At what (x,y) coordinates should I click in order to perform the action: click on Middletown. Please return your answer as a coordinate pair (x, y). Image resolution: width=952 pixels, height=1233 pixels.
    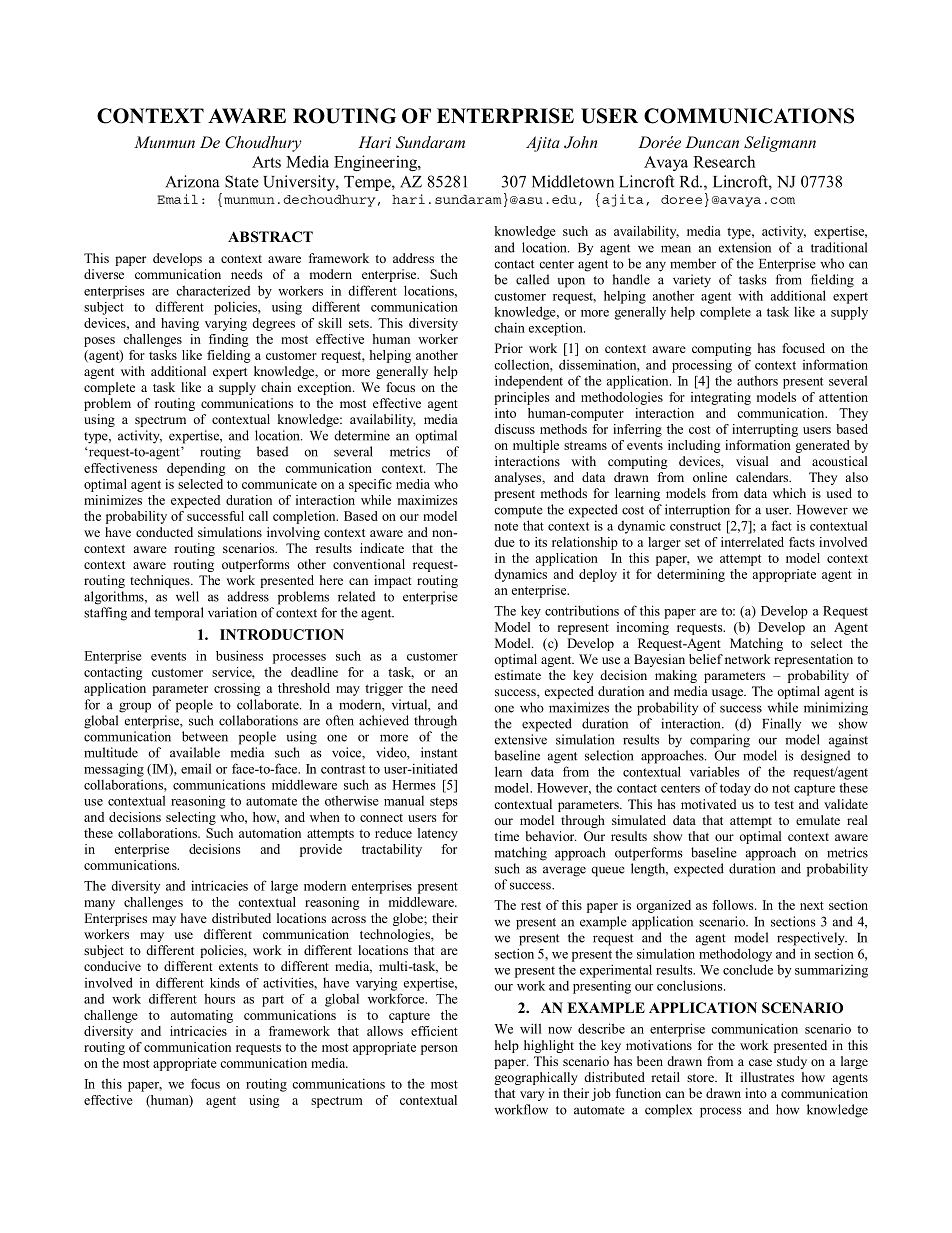
    Looking at the image, I should click on (573, 181).
